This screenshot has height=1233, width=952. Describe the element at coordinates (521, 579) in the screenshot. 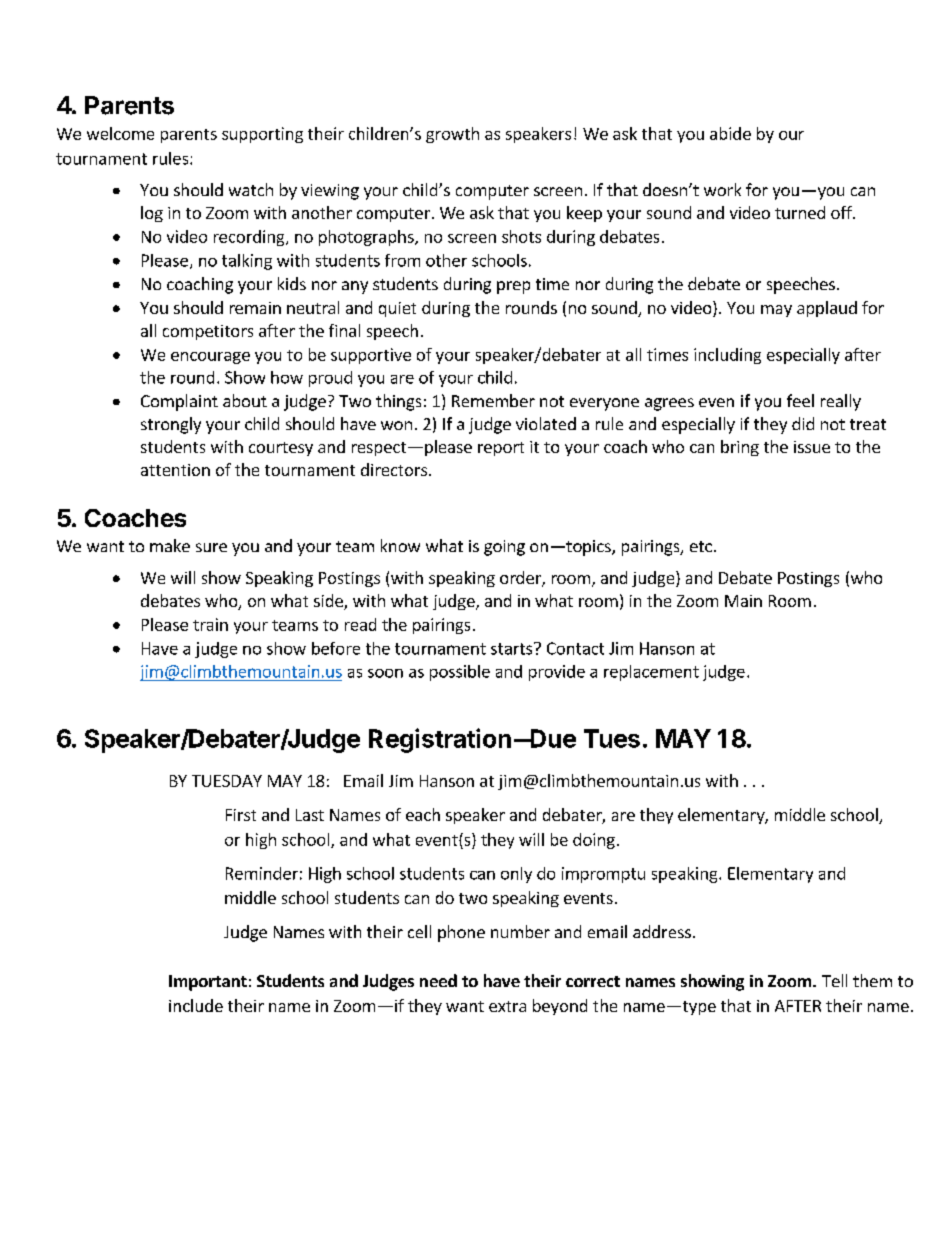

I see `order` at that location.
